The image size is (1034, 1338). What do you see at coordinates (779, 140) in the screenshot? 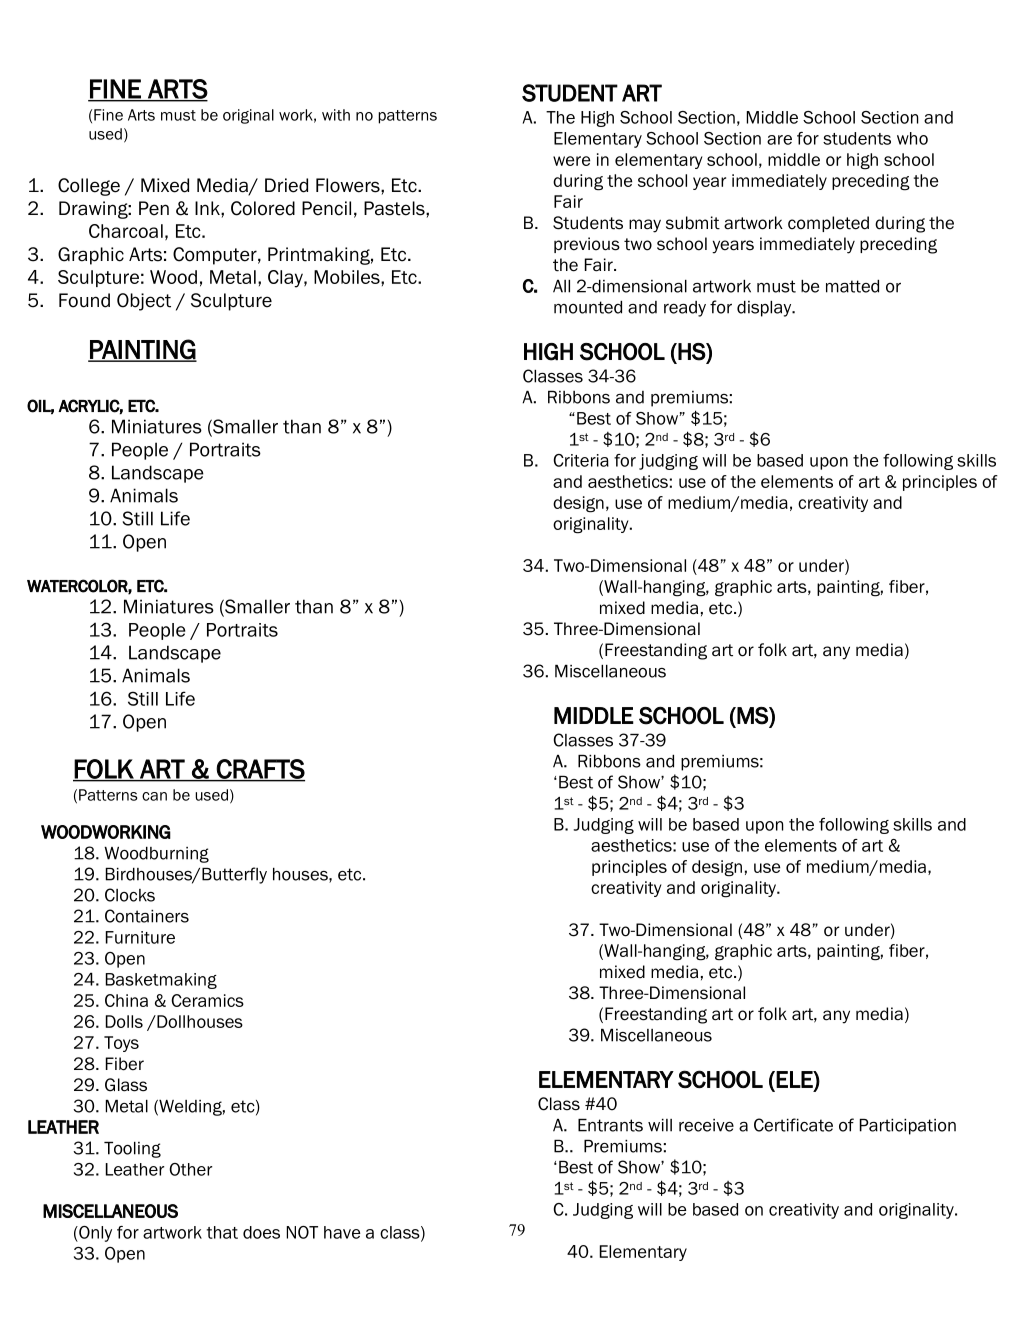
I see `are` at bounding box center [779, 140].
